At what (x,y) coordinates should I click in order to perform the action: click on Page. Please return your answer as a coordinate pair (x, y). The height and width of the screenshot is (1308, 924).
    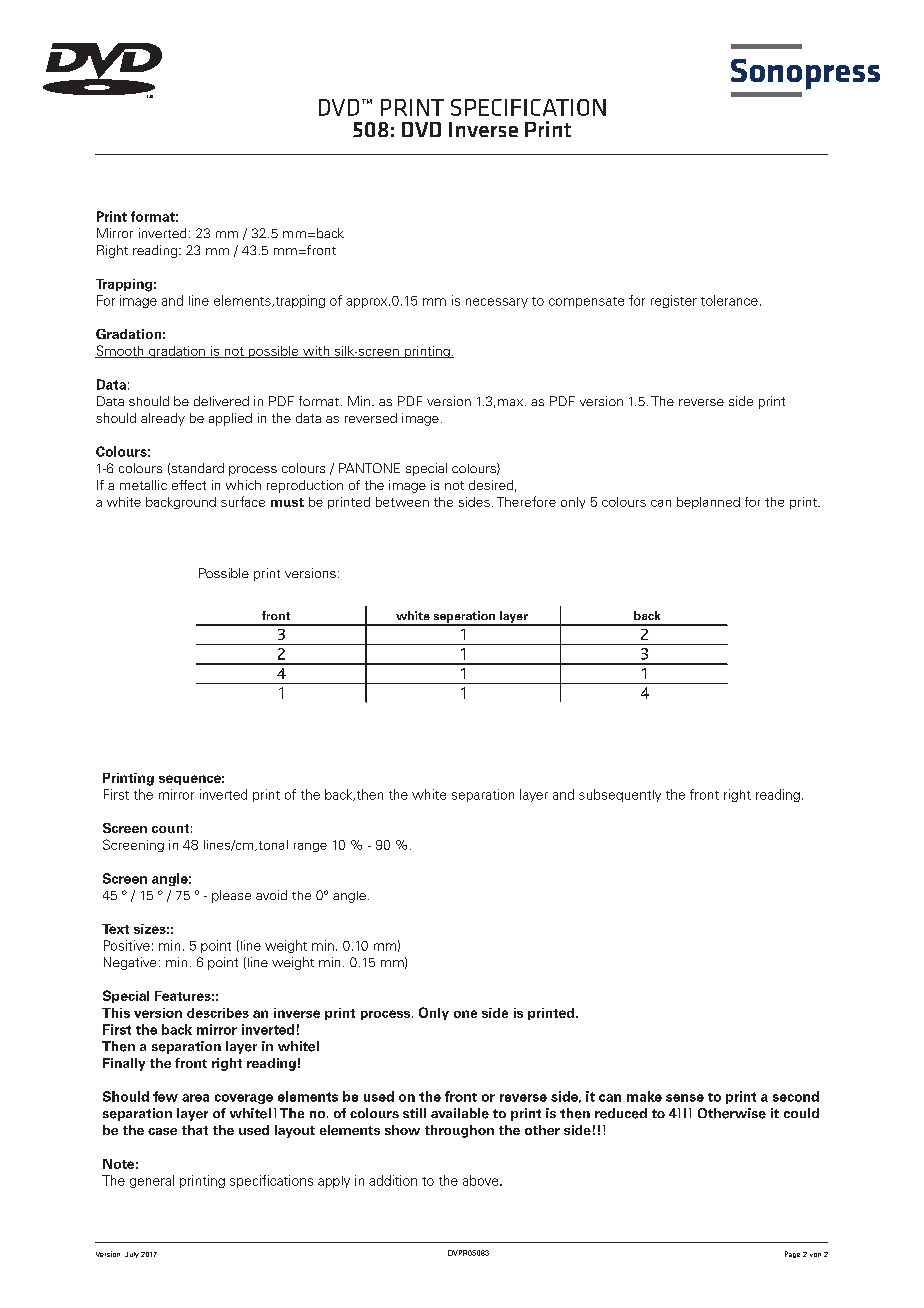
    Looking at the image, I should click on (792, 1254).
